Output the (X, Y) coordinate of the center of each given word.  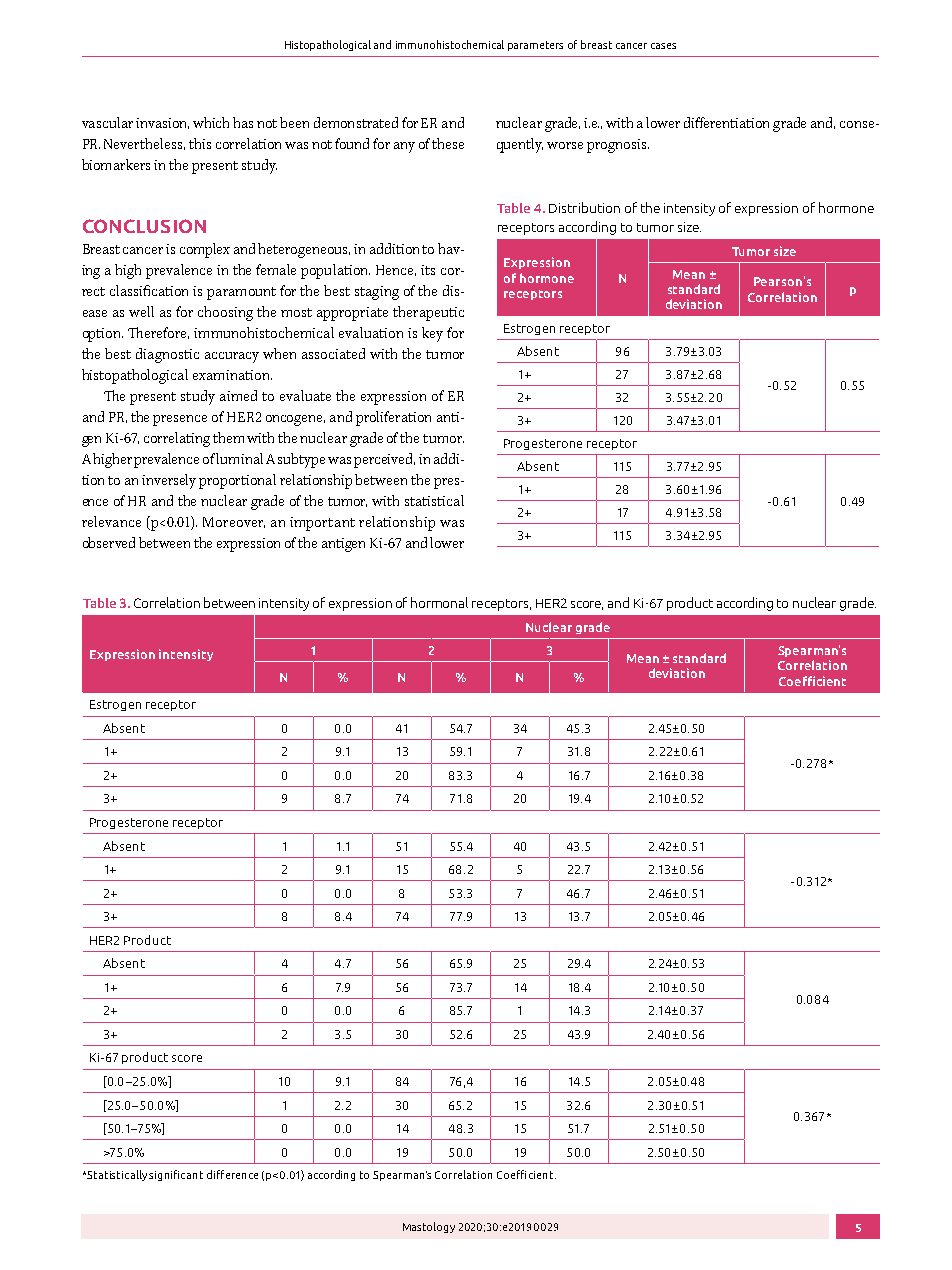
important (322, 524)
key (432, 334)
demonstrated (356, 122)
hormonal (439, 602)
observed (109, 542)
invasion (162, 123)
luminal (239, 458)
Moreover (234, 522)
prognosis (618, 146)
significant (176, 1175)
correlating (177, 439)
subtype (301, 460)
